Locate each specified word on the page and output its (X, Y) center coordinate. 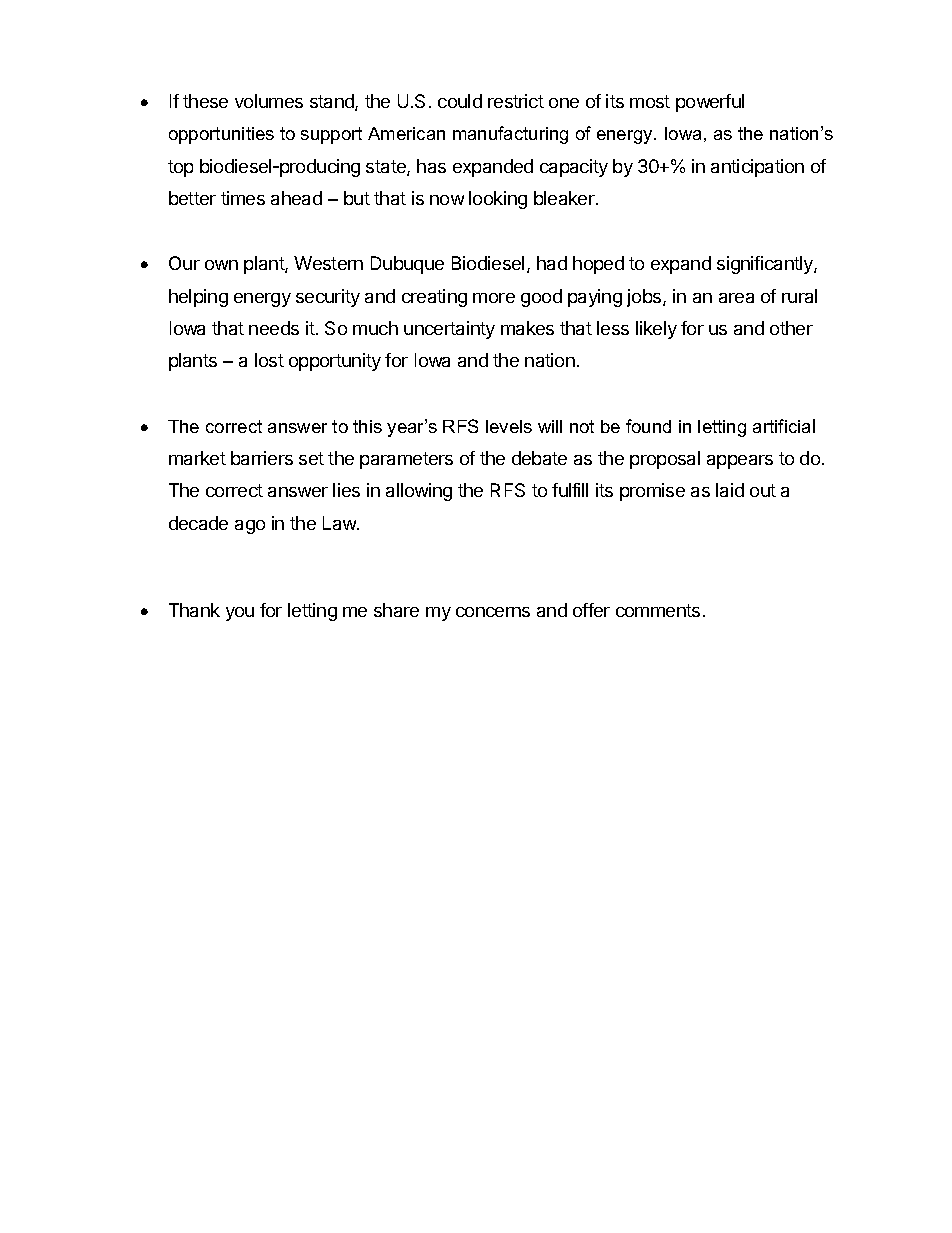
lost (269, 360)
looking (498, 200)
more (494, 298)
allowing (419, 492)
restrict (516, 101)
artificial (784, 426)
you (240, 614)
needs (274, 328)
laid (730, 490)
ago (250, 527)
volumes (269, 101)
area (736, 298)
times (243, 198)
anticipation (757, 168)
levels (509, 426)
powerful (710, 103)
